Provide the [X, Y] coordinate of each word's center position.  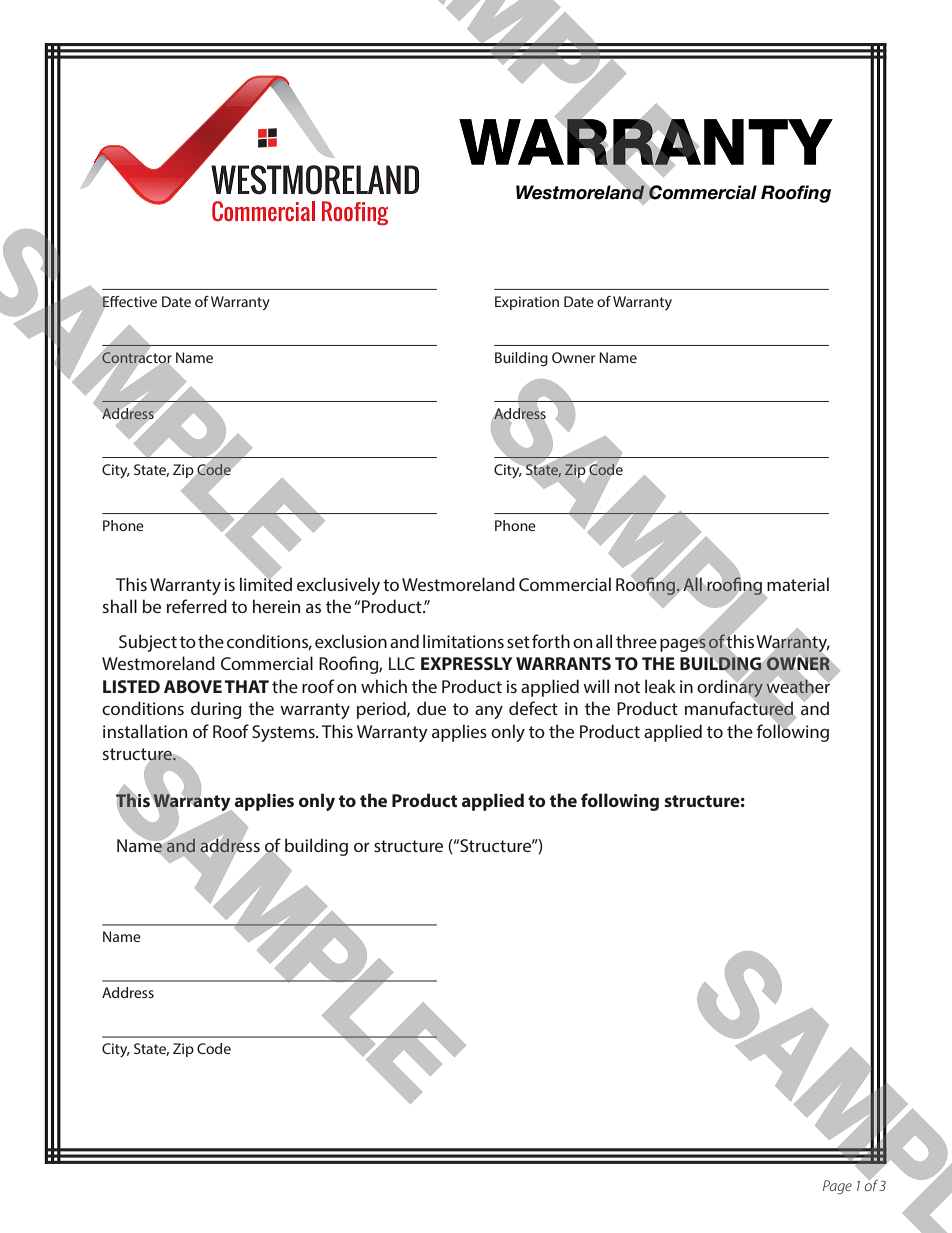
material [798, 584]
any [489, 712]
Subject [148, 643]
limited [266, 583]
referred [197, 606]
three [636, 641]
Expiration [527, 303]
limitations [463, 641]
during [216, 710]
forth [551, 641]
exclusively [338, 586]
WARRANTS [563, 663]
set [518, 642]
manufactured [740, 708]
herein [276, 606]
